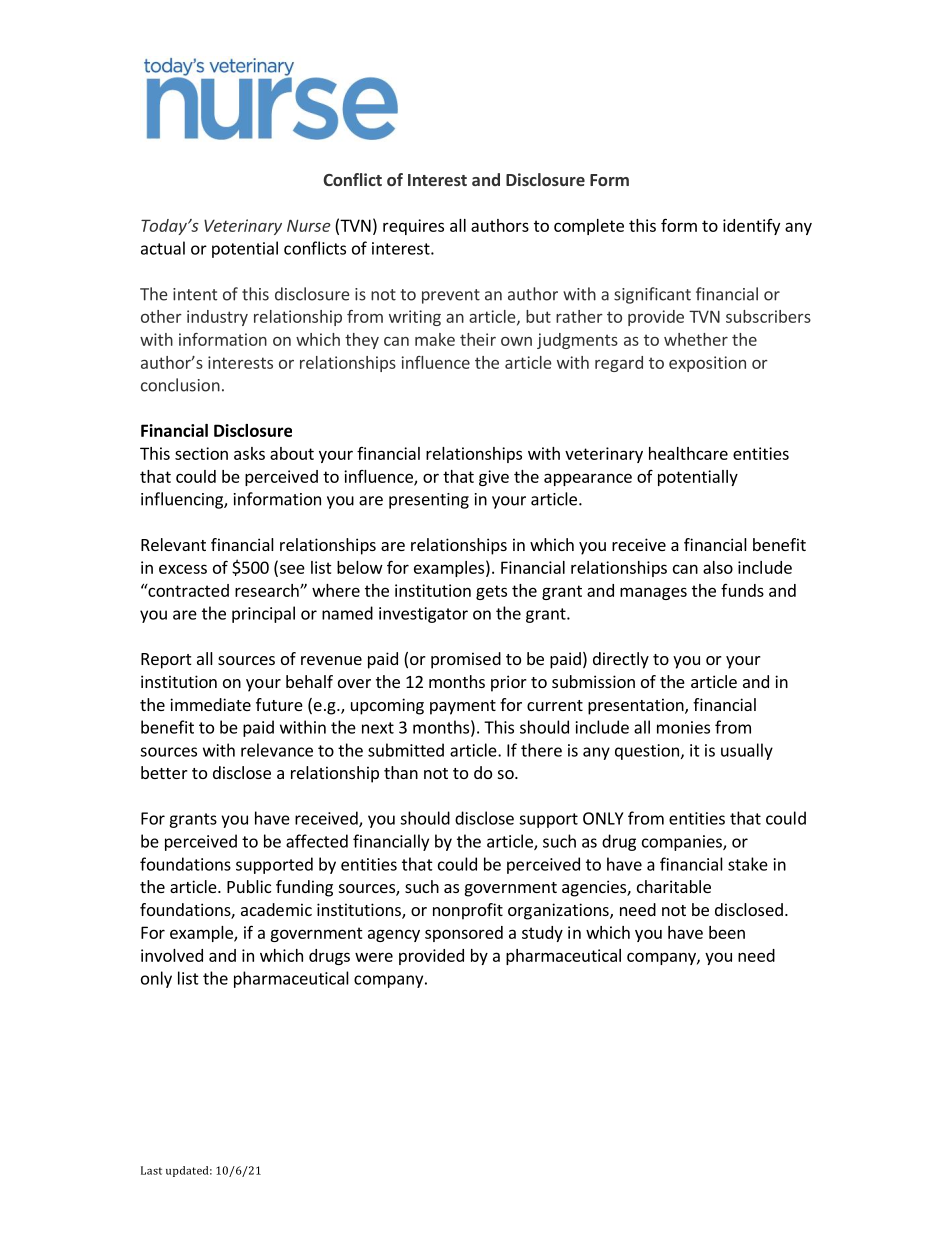  Describe the element at coordinates (151, 1170) in the page. I see `Last` at that location.
